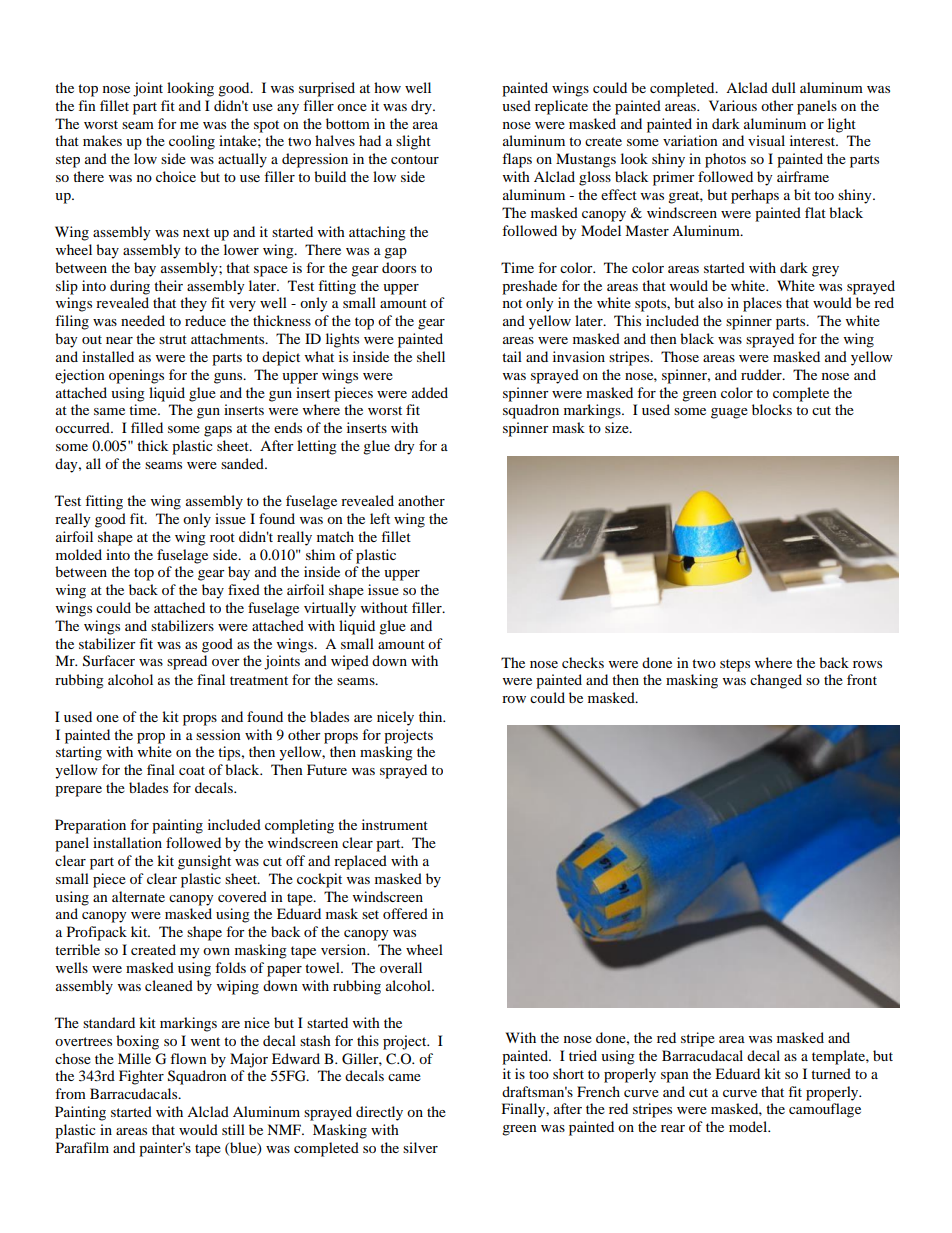 The height and width of the screenshot is (1233, 952). Describe the element at coordinates (141, 1077) in the screenshot. I see `Fighter` at that location.
